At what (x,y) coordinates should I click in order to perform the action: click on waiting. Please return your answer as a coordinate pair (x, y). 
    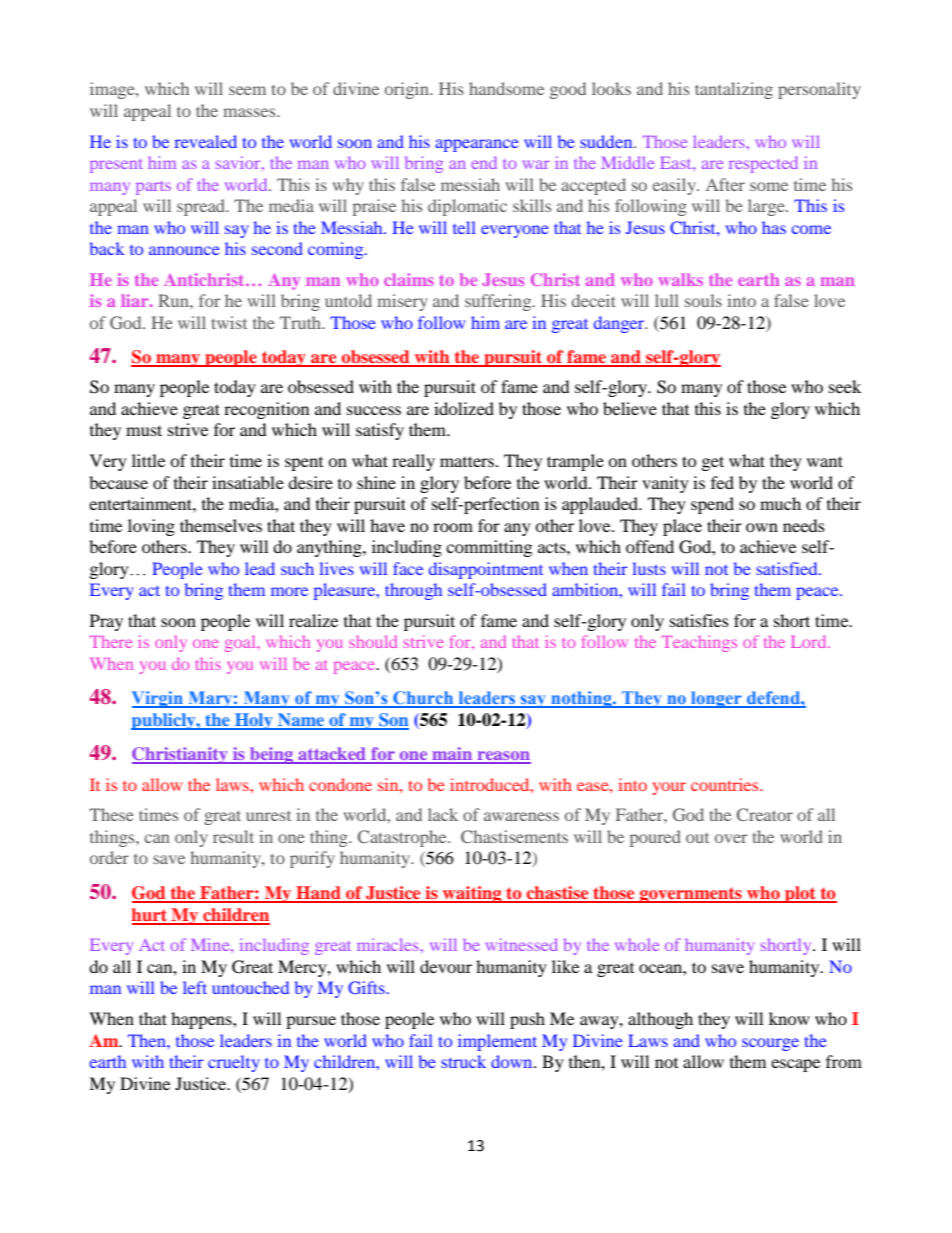
    Looking at the image, I should click on (472, 894).
